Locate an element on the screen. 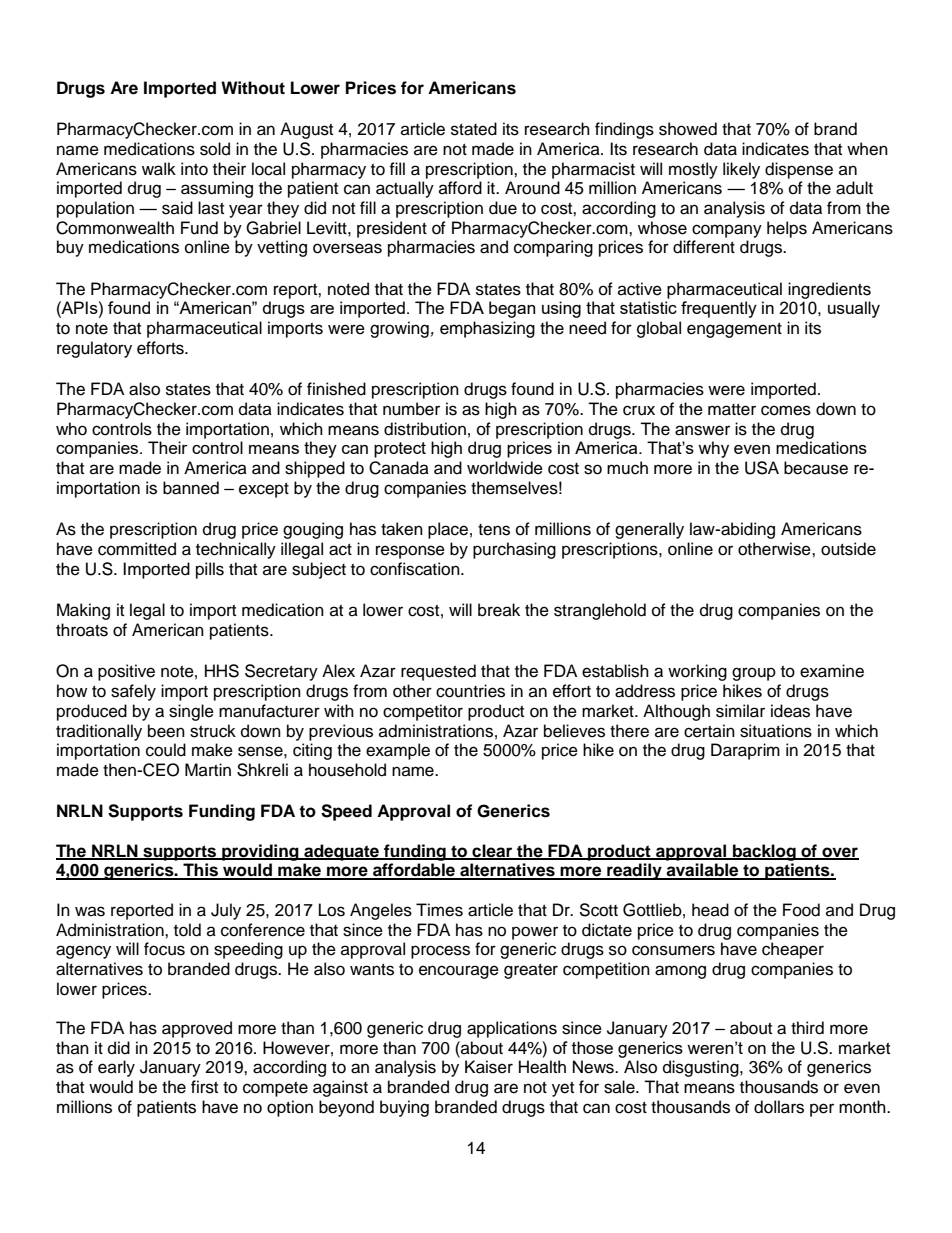 The width and height of the screenshot is (952, 1233). Martin is located at coordinates (208, 769).
